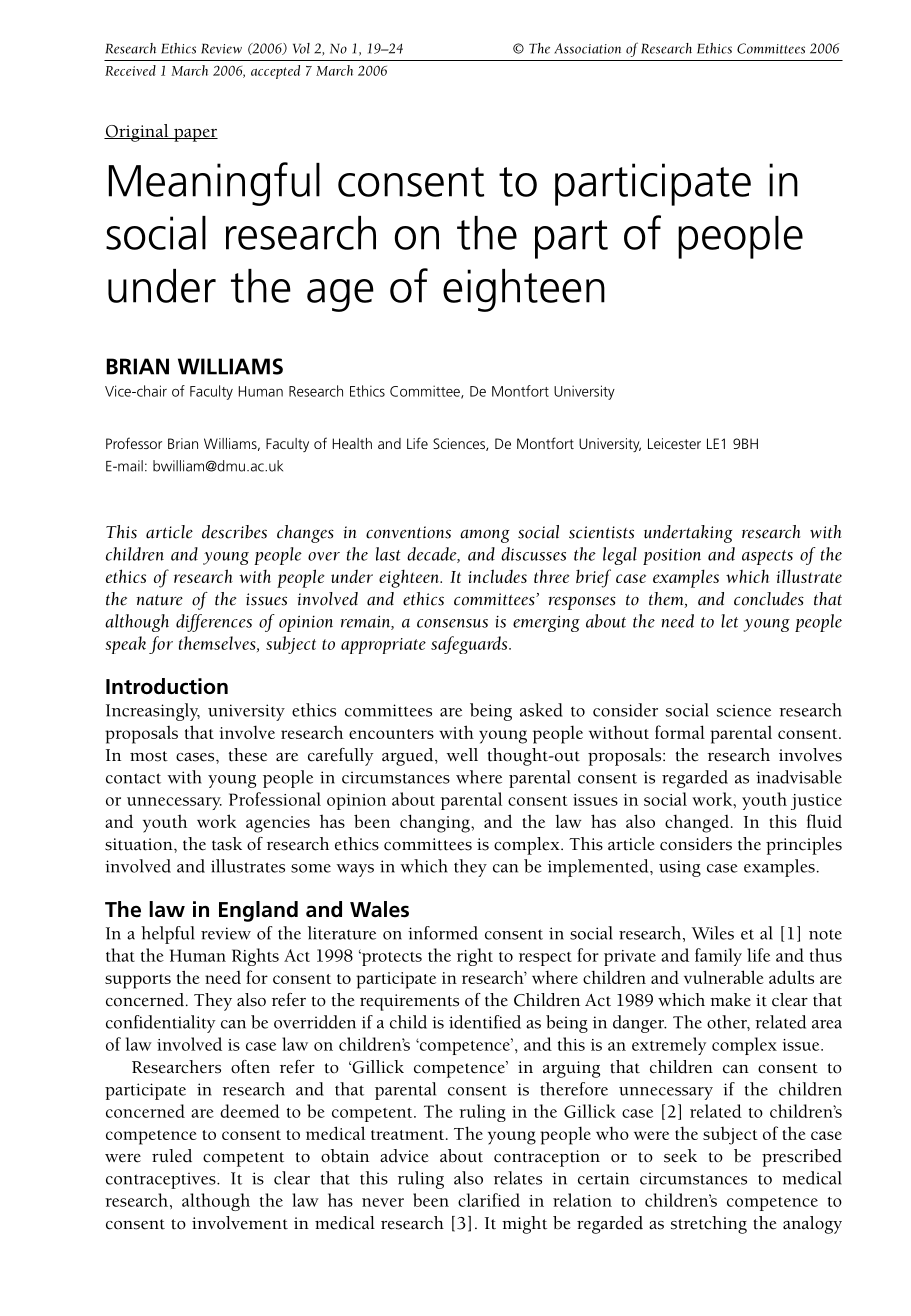 Image resolution: width=911 pixels, height=1316 pixels. I want to click on contraceptives, so click(162, 1180).
